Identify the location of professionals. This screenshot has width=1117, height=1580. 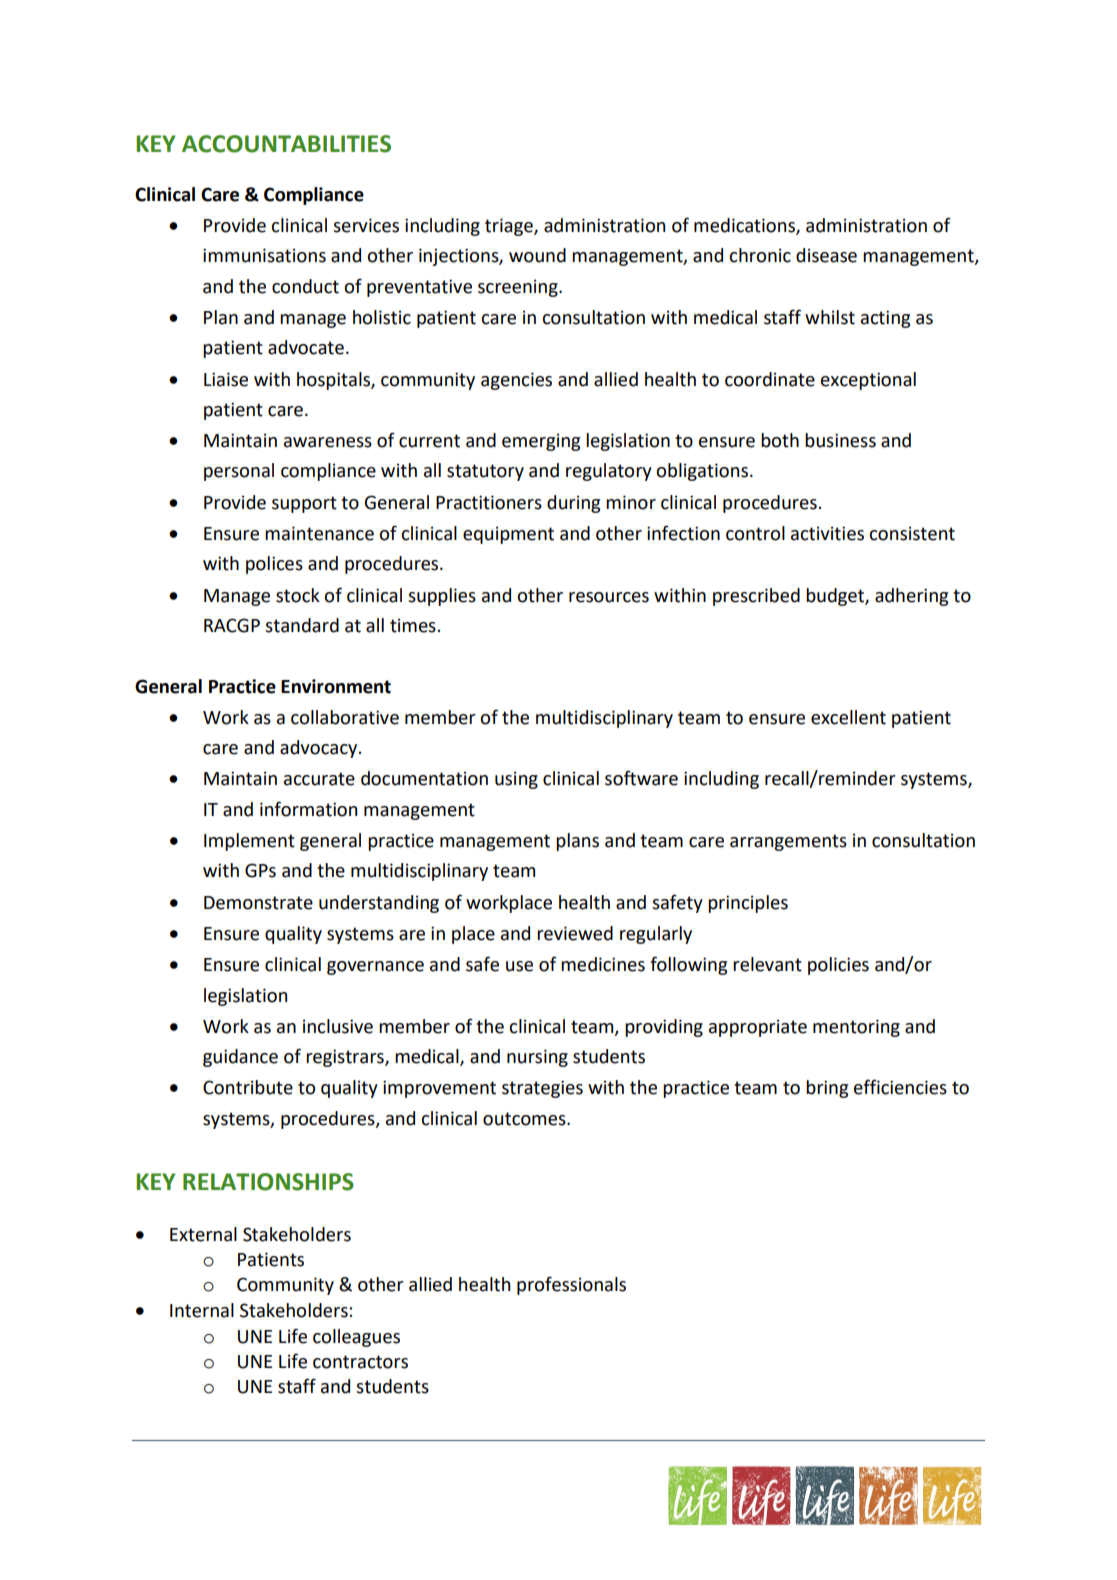
(571, 1285).
